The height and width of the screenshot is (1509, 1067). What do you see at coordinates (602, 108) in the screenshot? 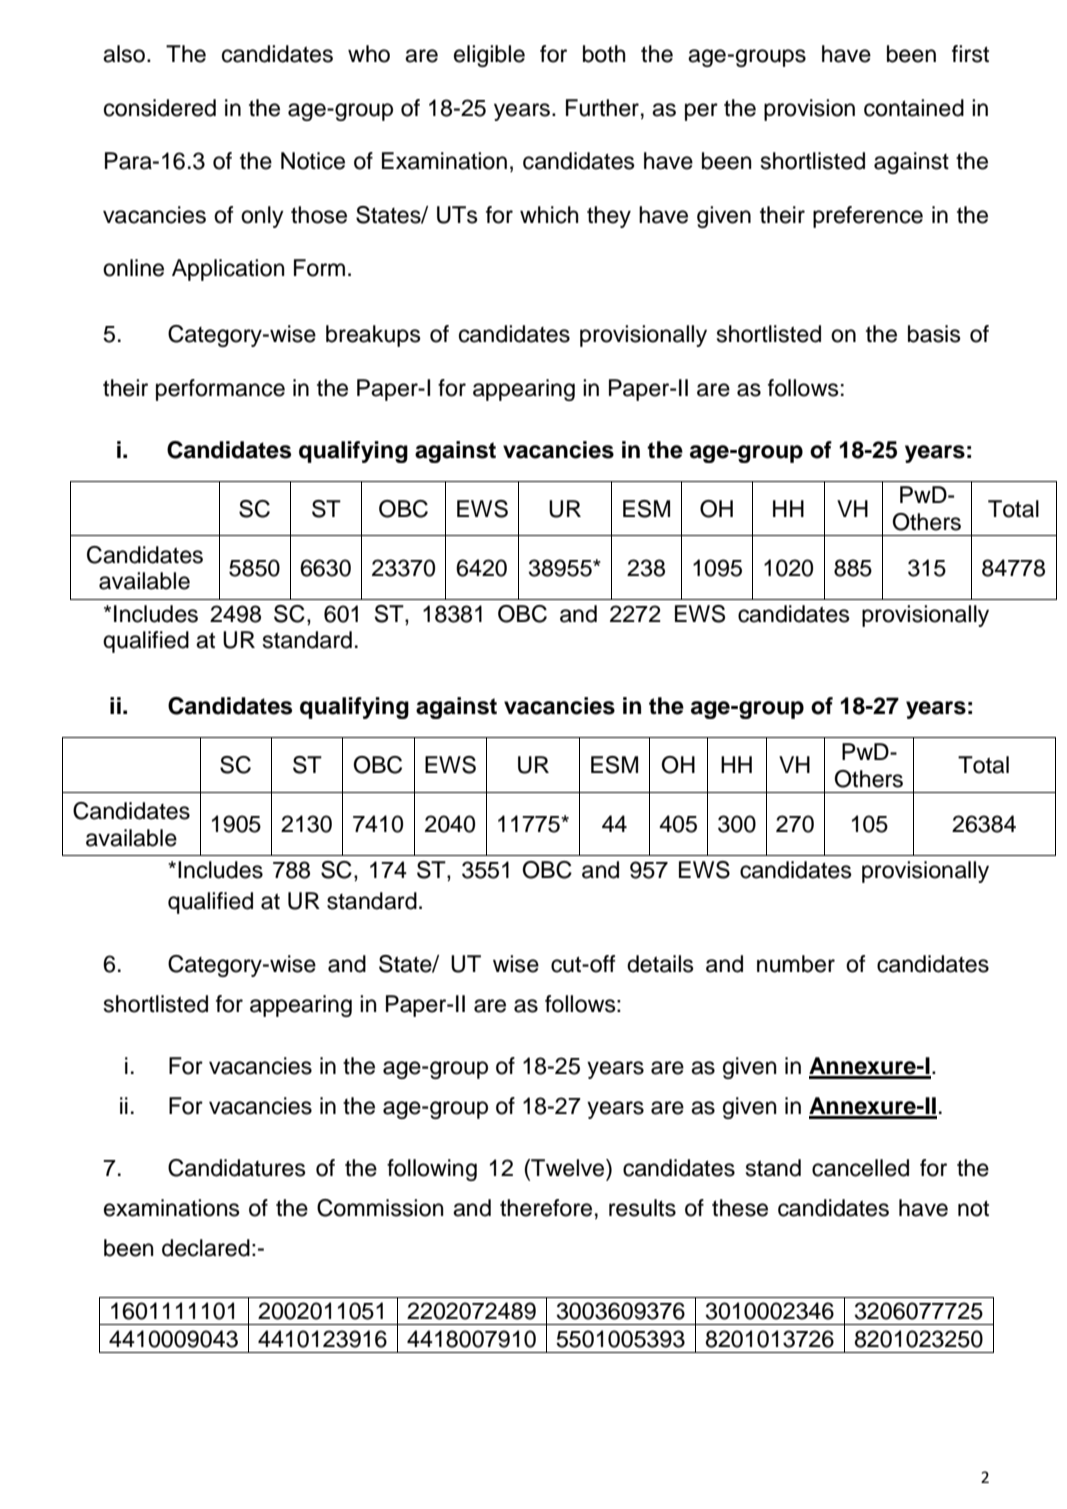
I see `Further` at bounding box center [602, 108].
